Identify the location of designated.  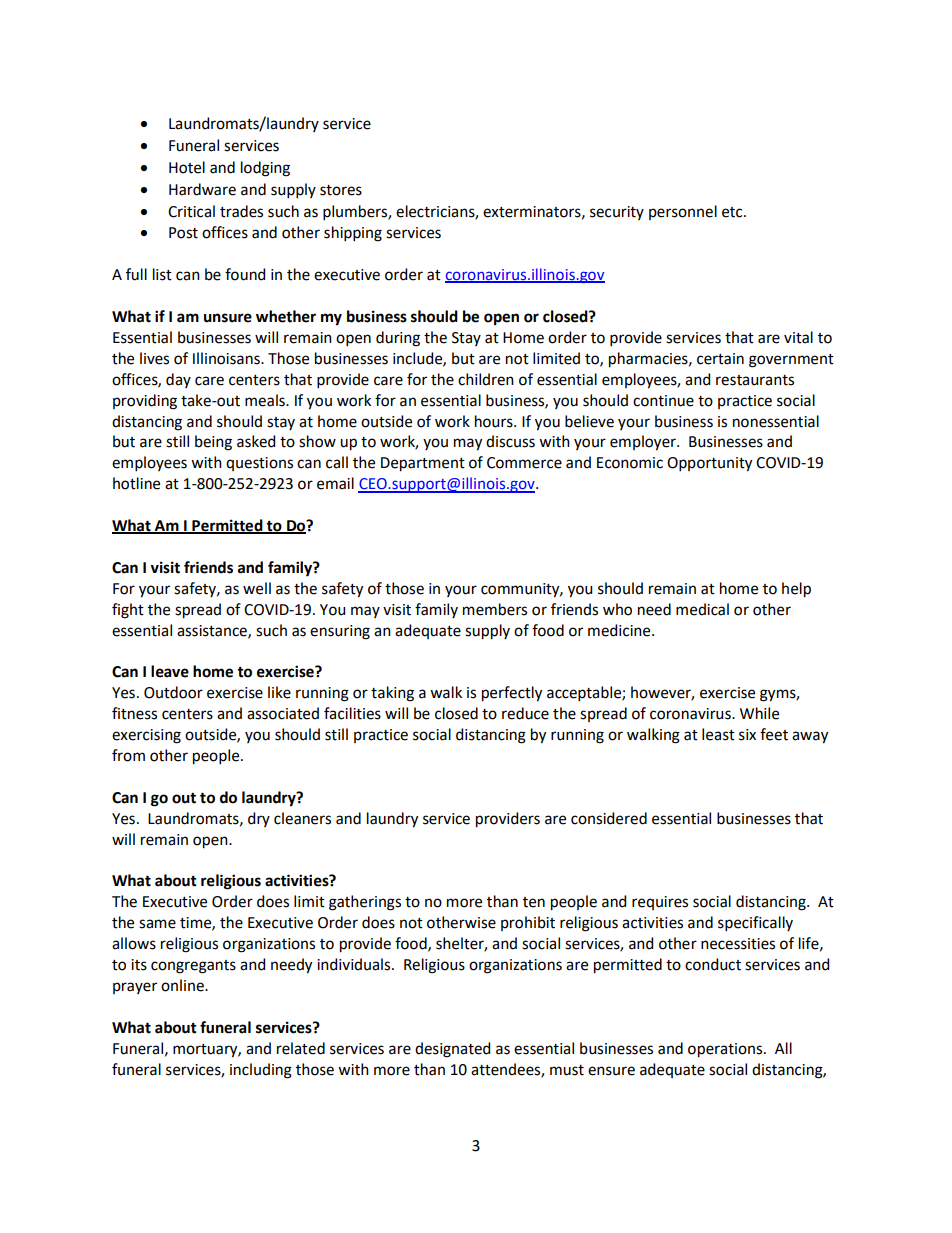
(452, 1050).
